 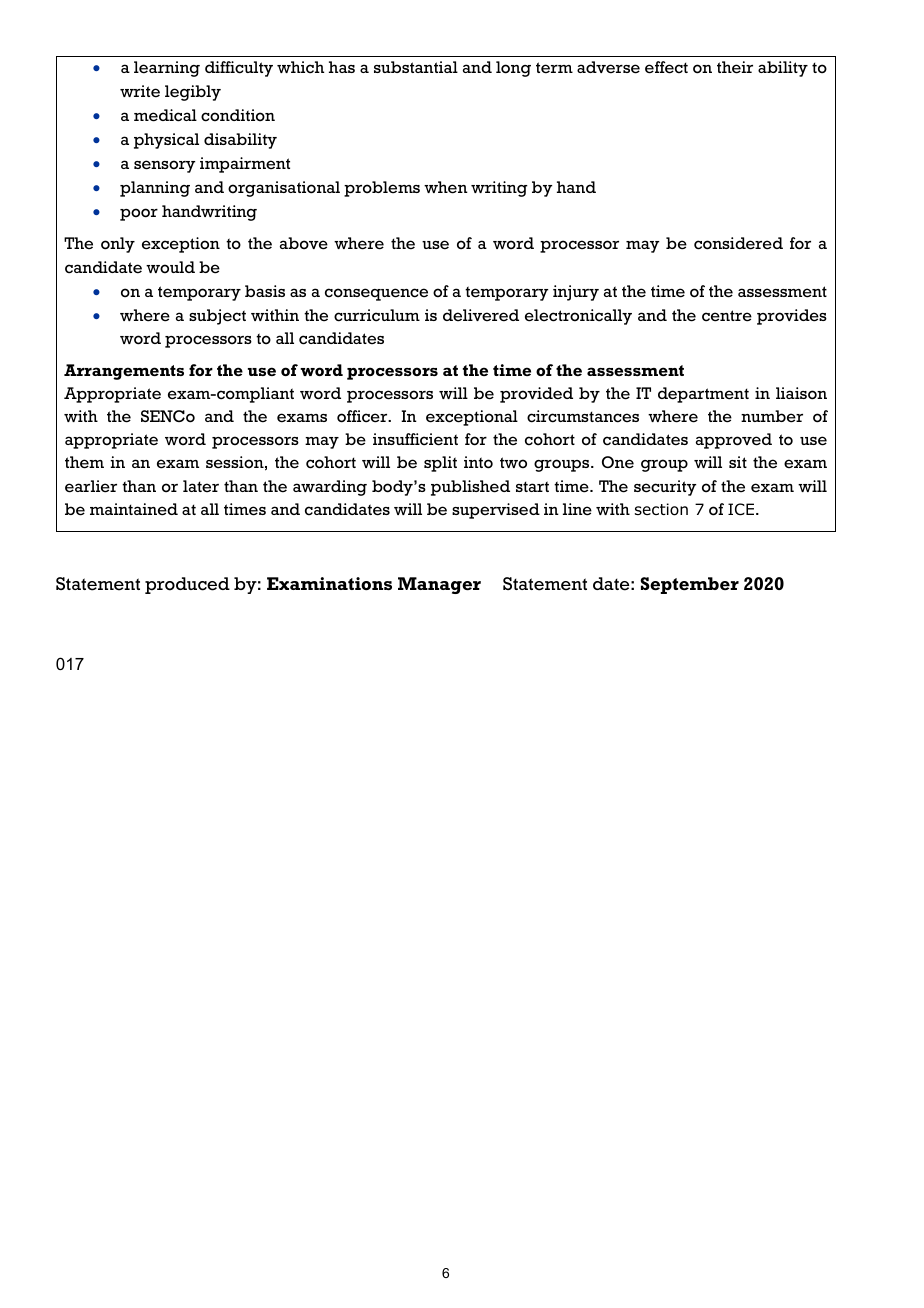 What do you see at coordinates (735, 67) in the screenshot?
I see `their` at bounding box center [735, 67].
